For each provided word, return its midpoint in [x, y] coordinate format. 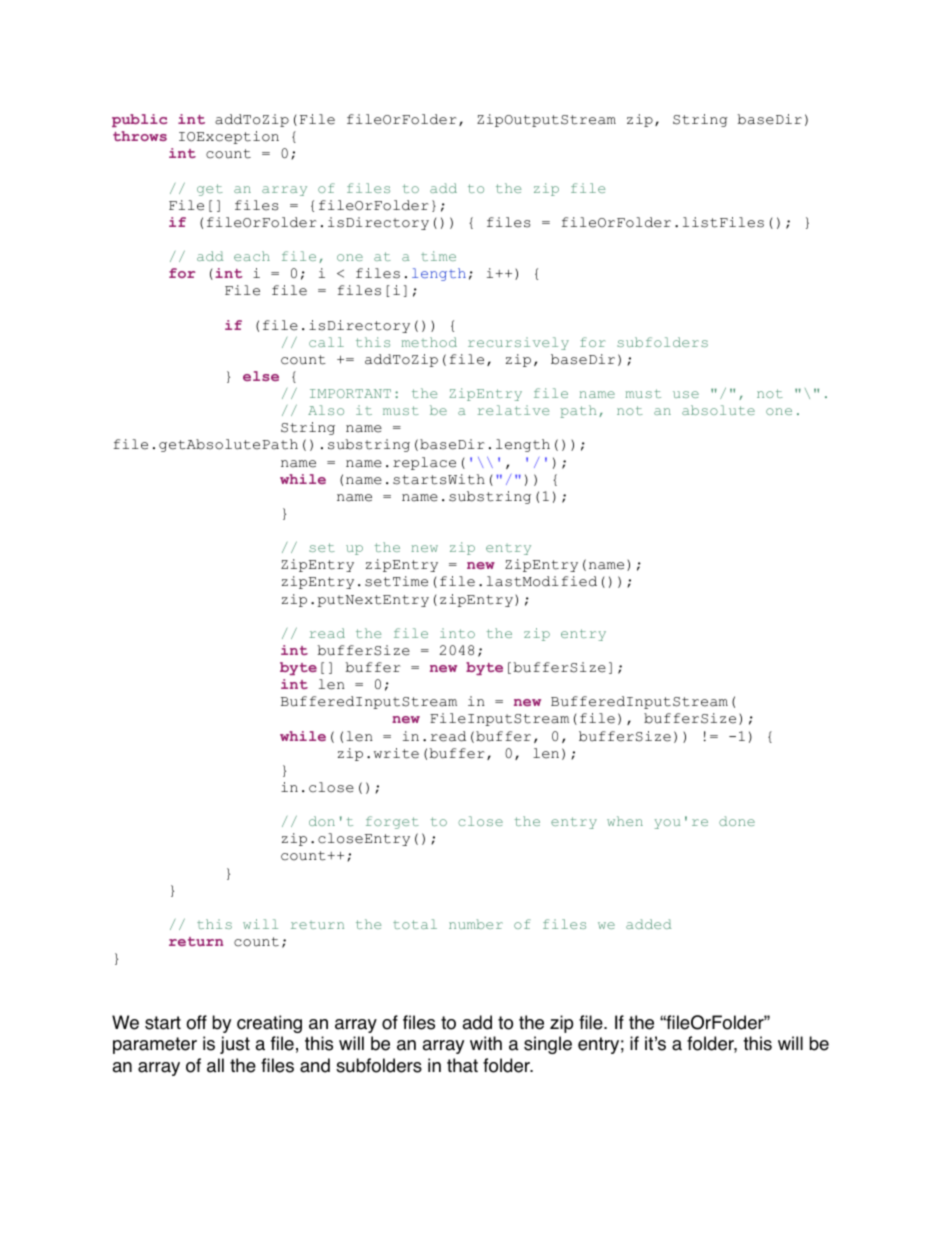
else [261, 376]
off [196, 1022]
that [462, 1065]
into [457, 633]
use [686, 394]
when [625, 821]
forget [392, 822]
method [429, 342]
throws [140, 136]
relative [513, 410]
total [415, 924]
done [737, 821]
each [252, 256]
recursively [518, 343]
